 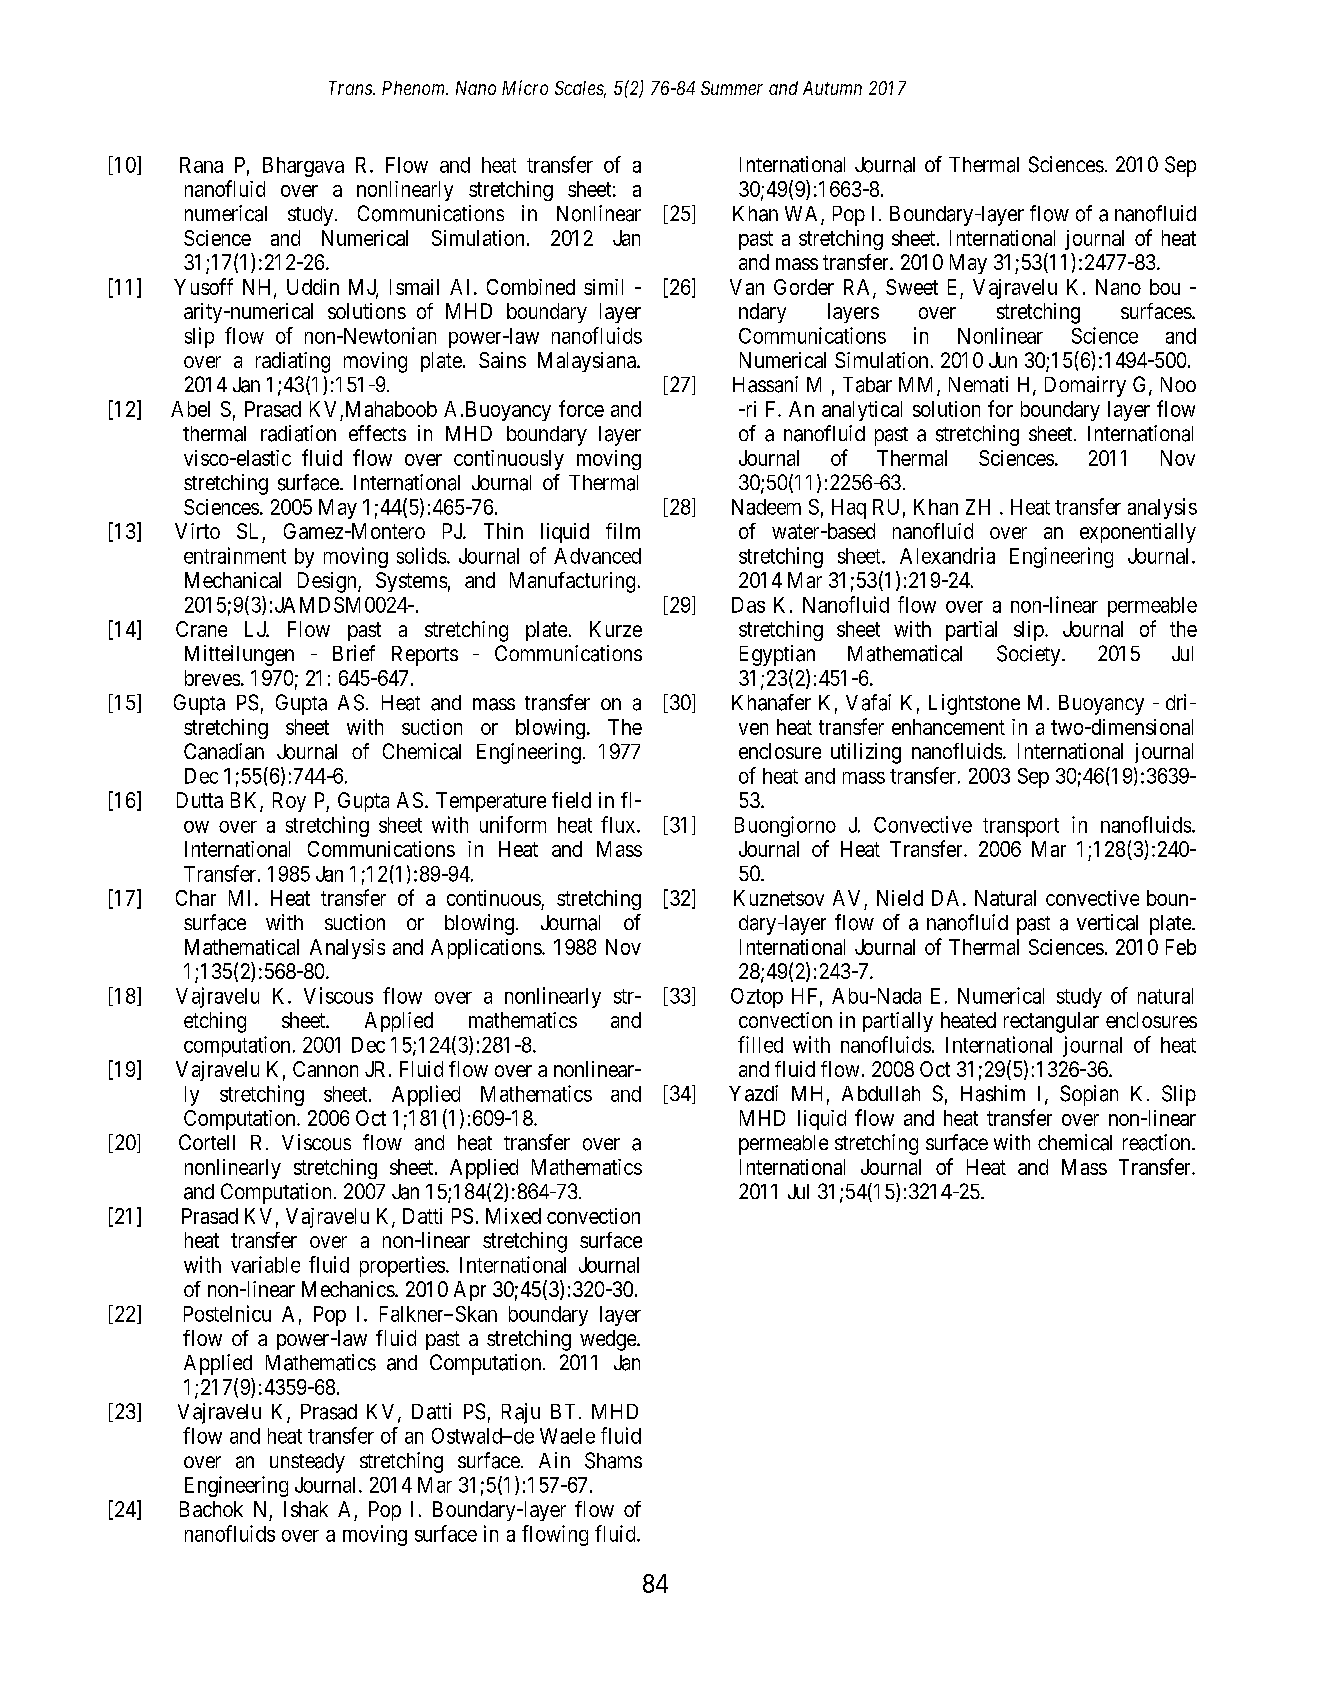 What do you see at coordinates (307, 1463) in the document?
I see `unsteady` at bounding box center [307, 1463].
